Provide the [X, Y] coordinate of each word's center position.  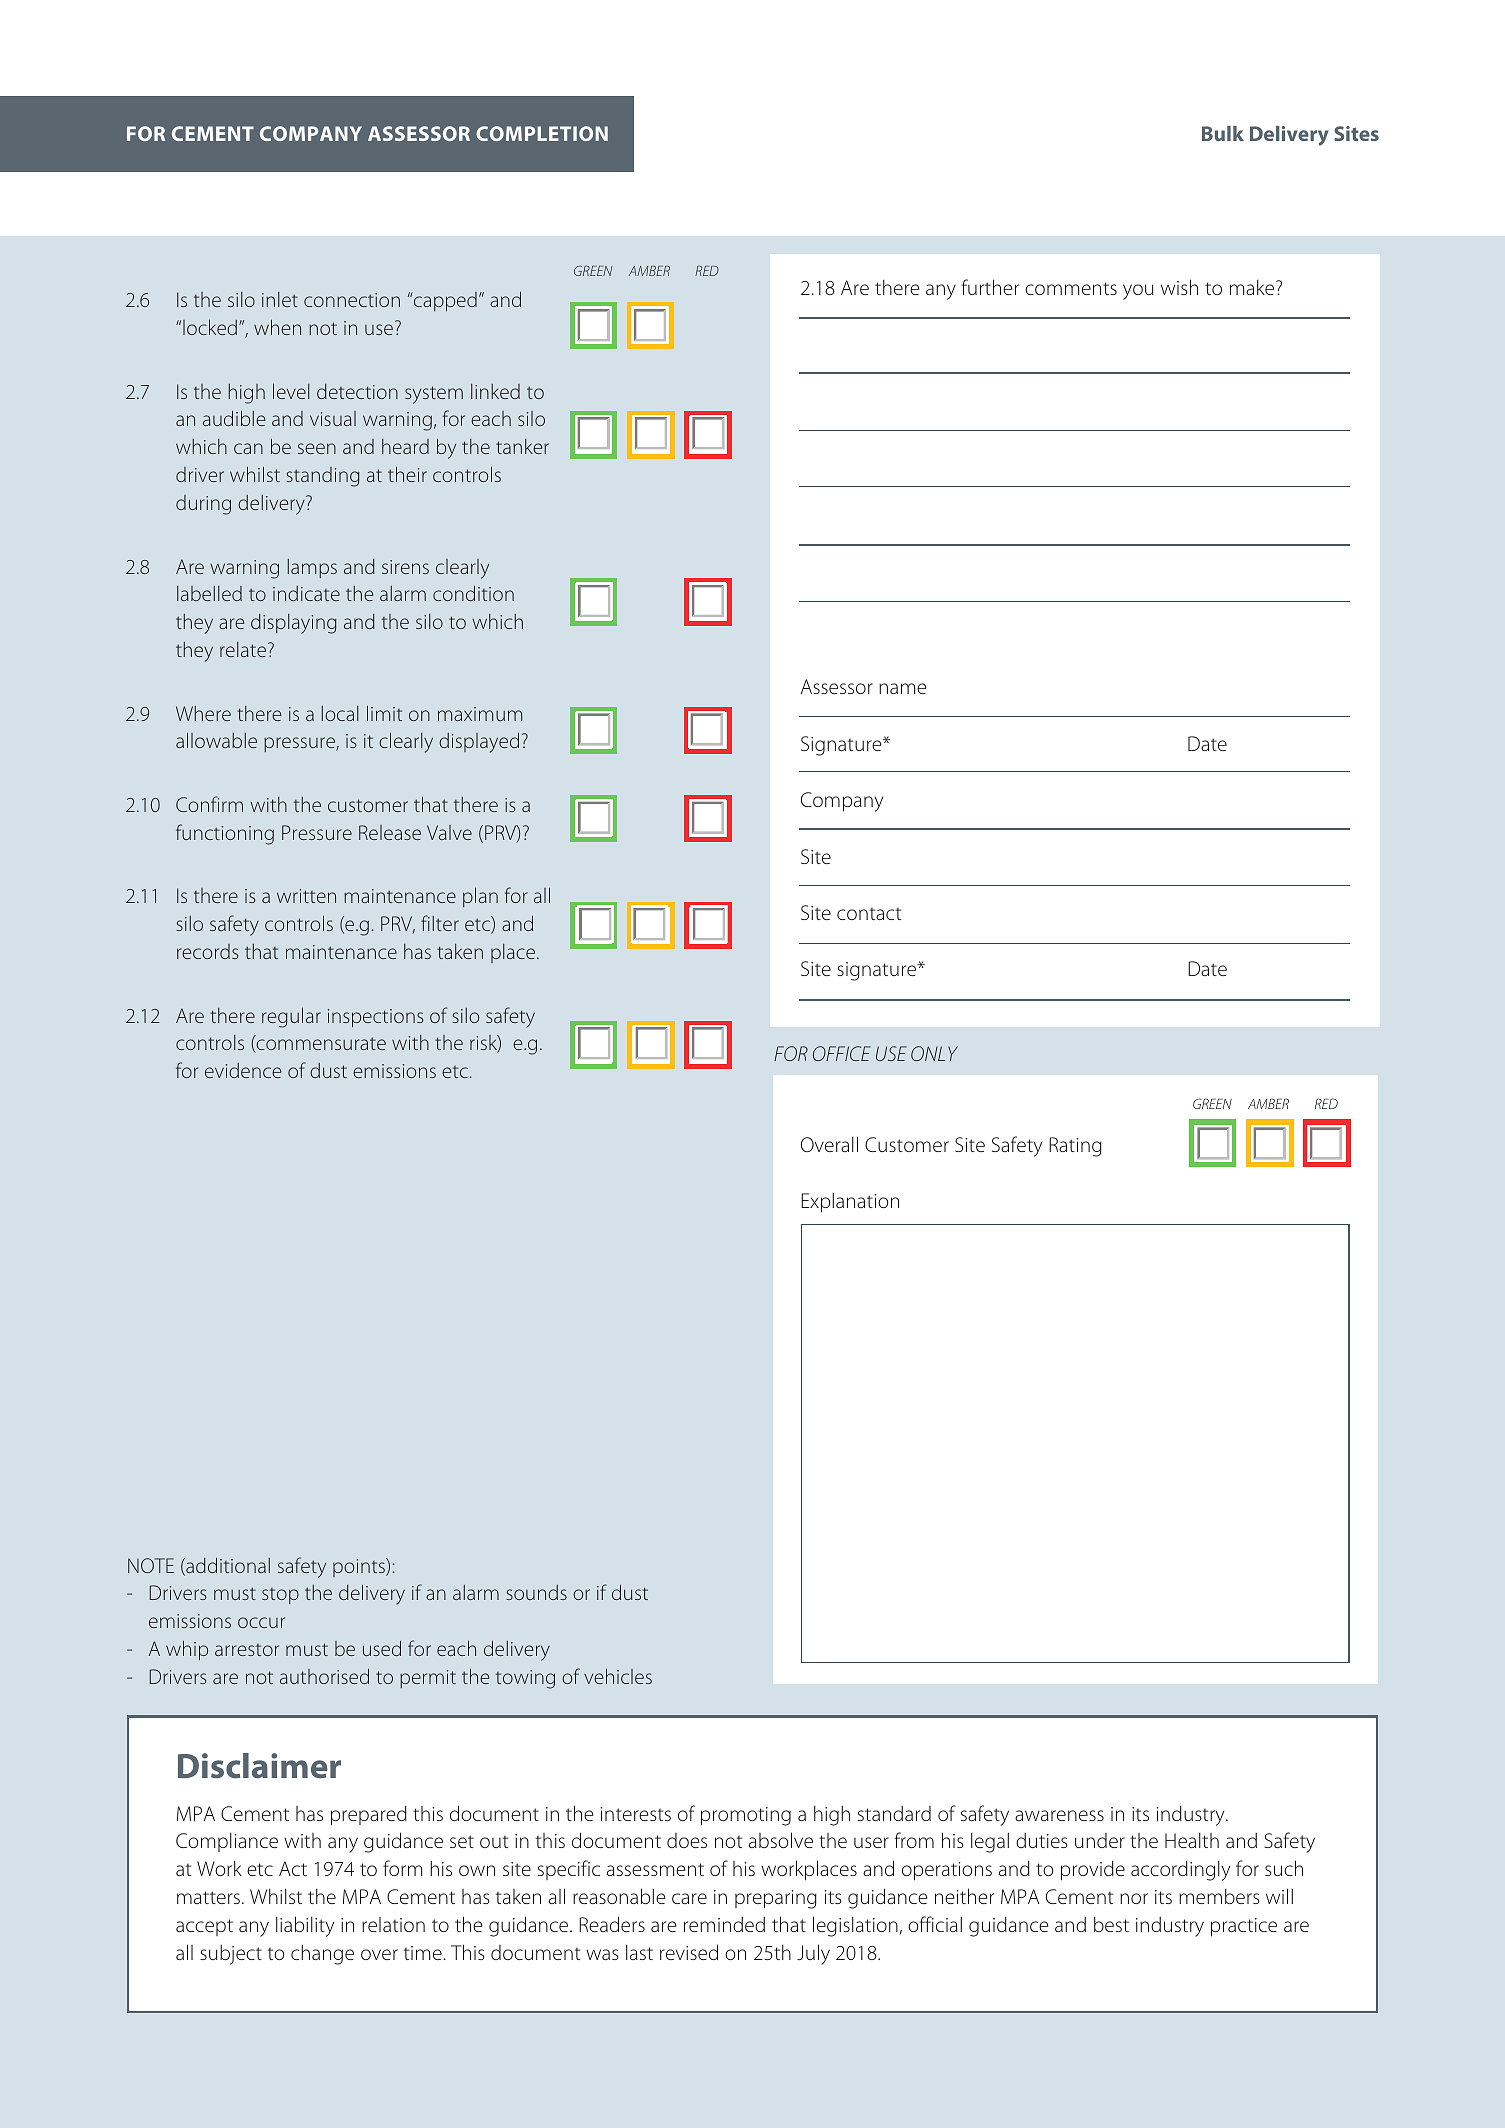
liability [305, 1926]
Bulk [1223, 133]
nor [1134, 1898]
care [689, 1898]
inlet [280, 299]
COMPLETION [542, 133]
